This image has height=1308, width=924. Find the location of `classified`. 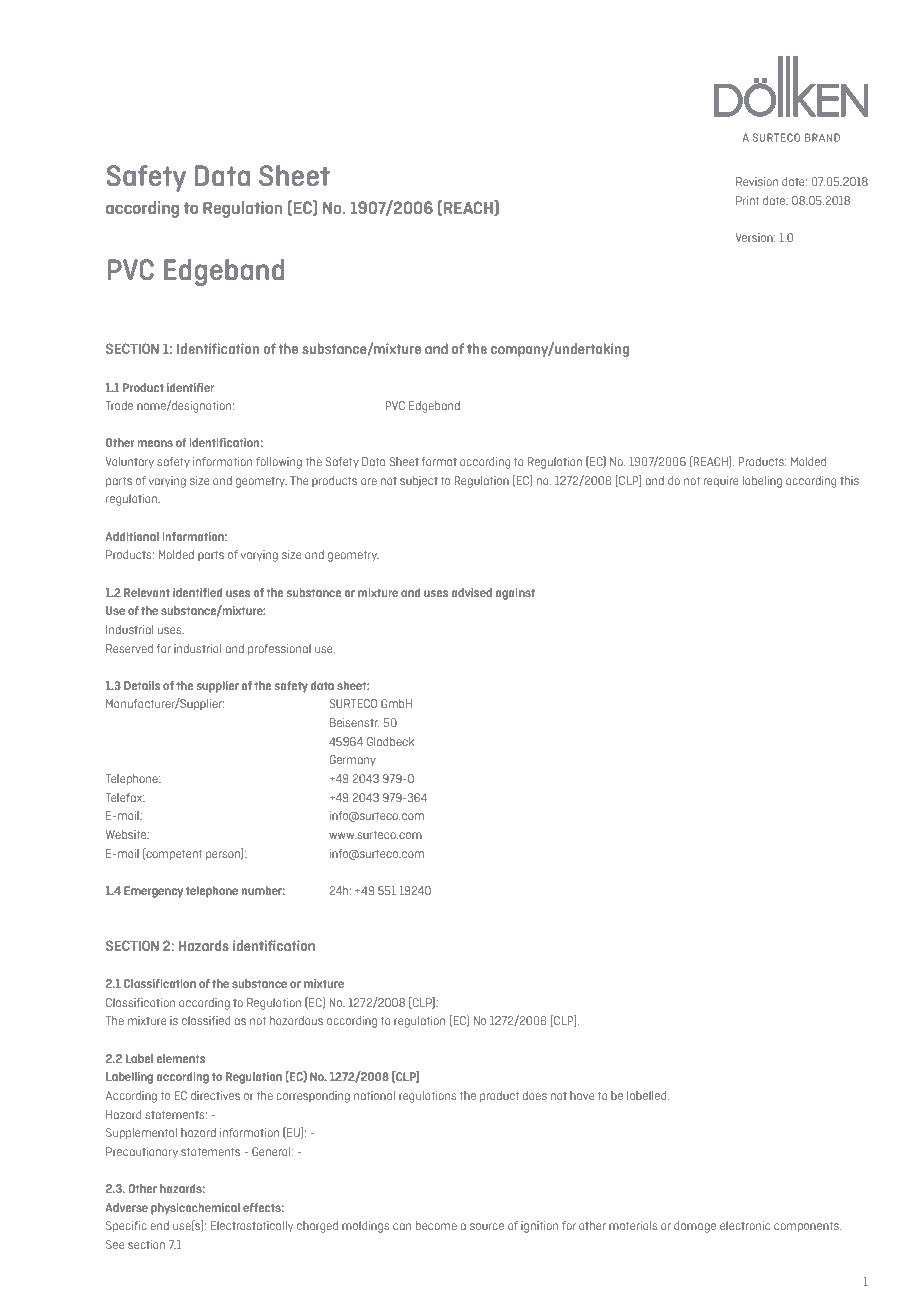

classified is located at coordinates (206, 1020).
